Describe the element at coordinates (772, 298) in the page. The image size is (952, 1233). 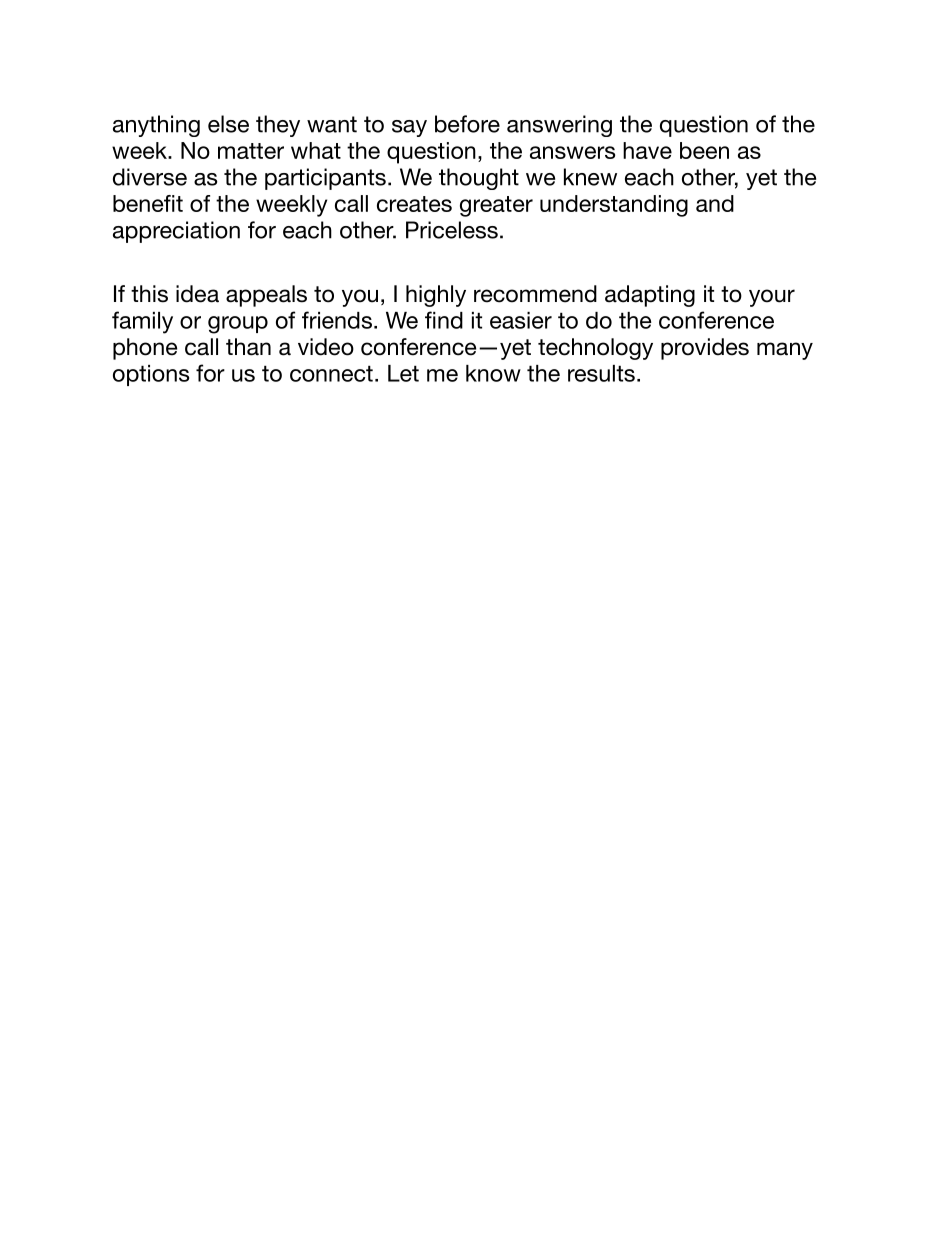
I see `your` at that location.
